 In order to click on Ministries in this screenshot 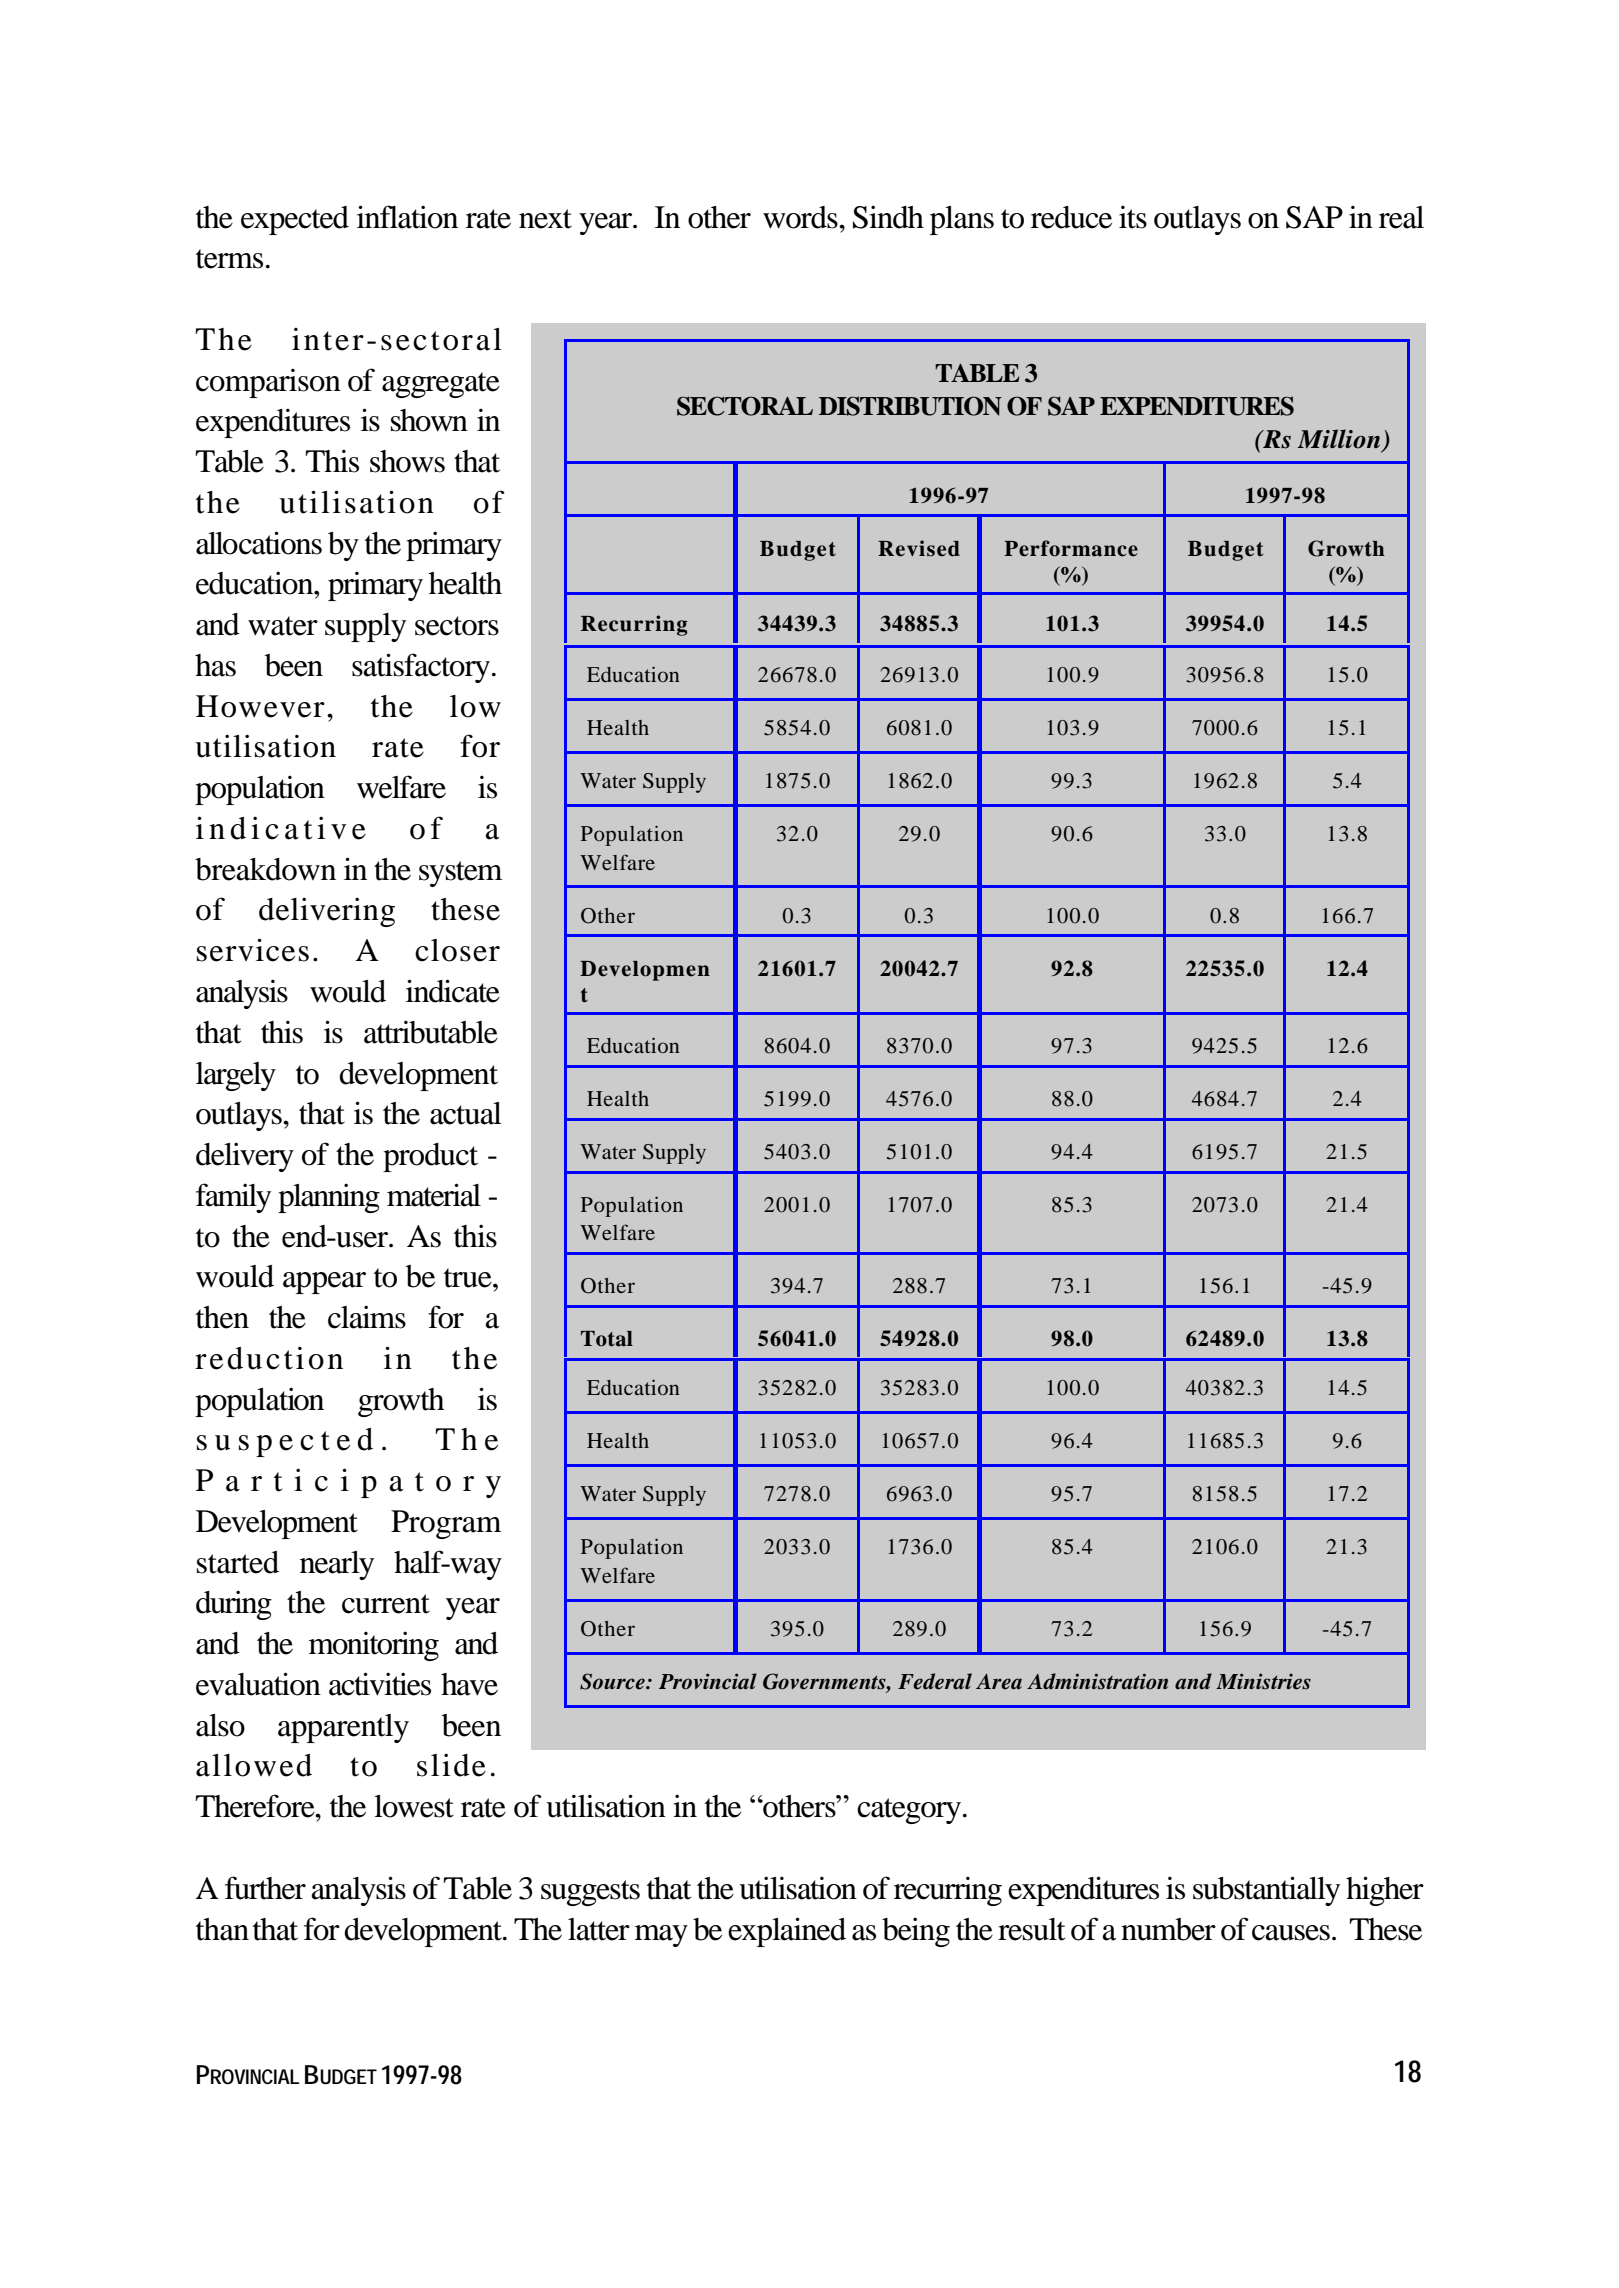, I will do `click(1263, 1681)`.
